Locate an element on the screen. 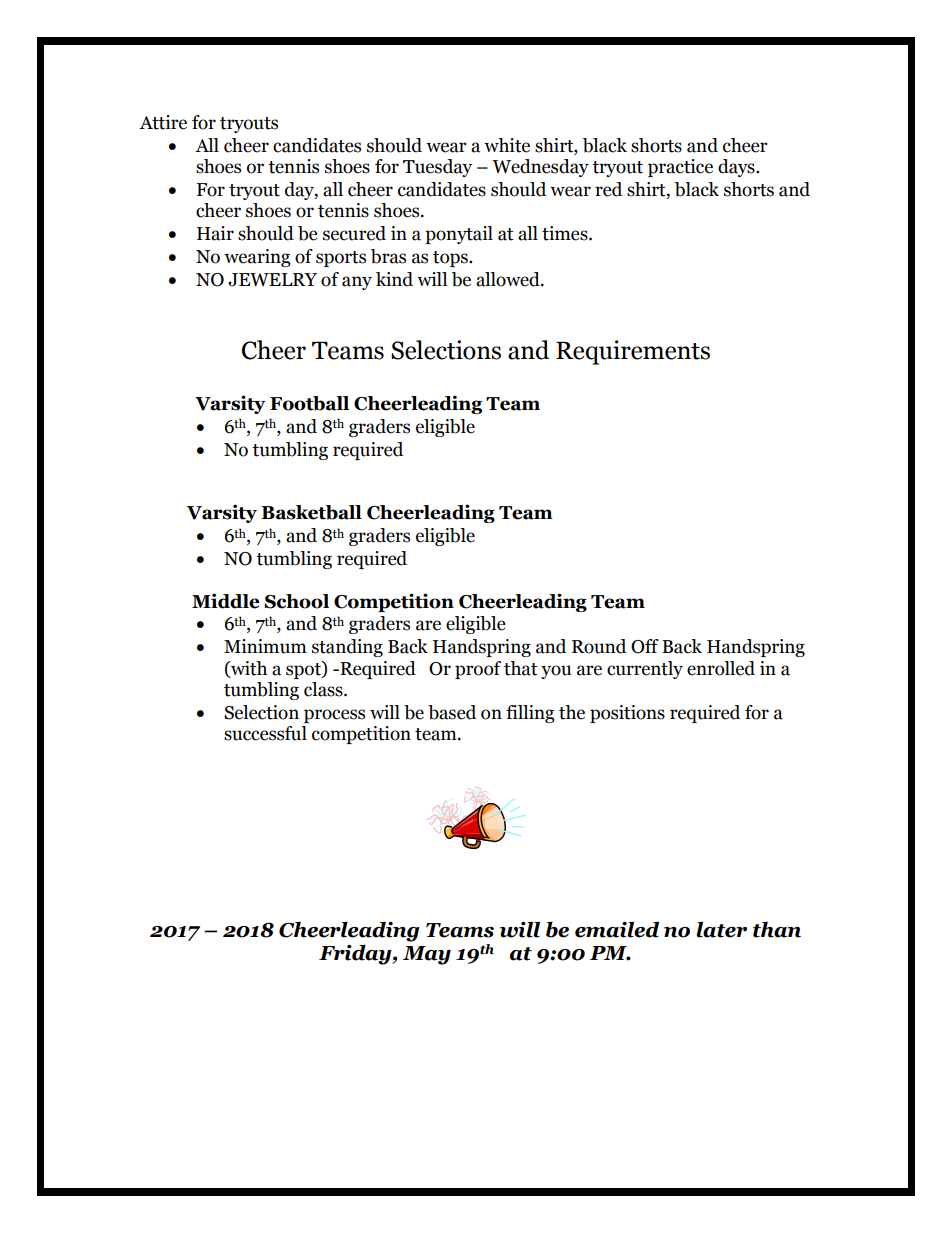  Basketball is located at coordinates (311, 512).
